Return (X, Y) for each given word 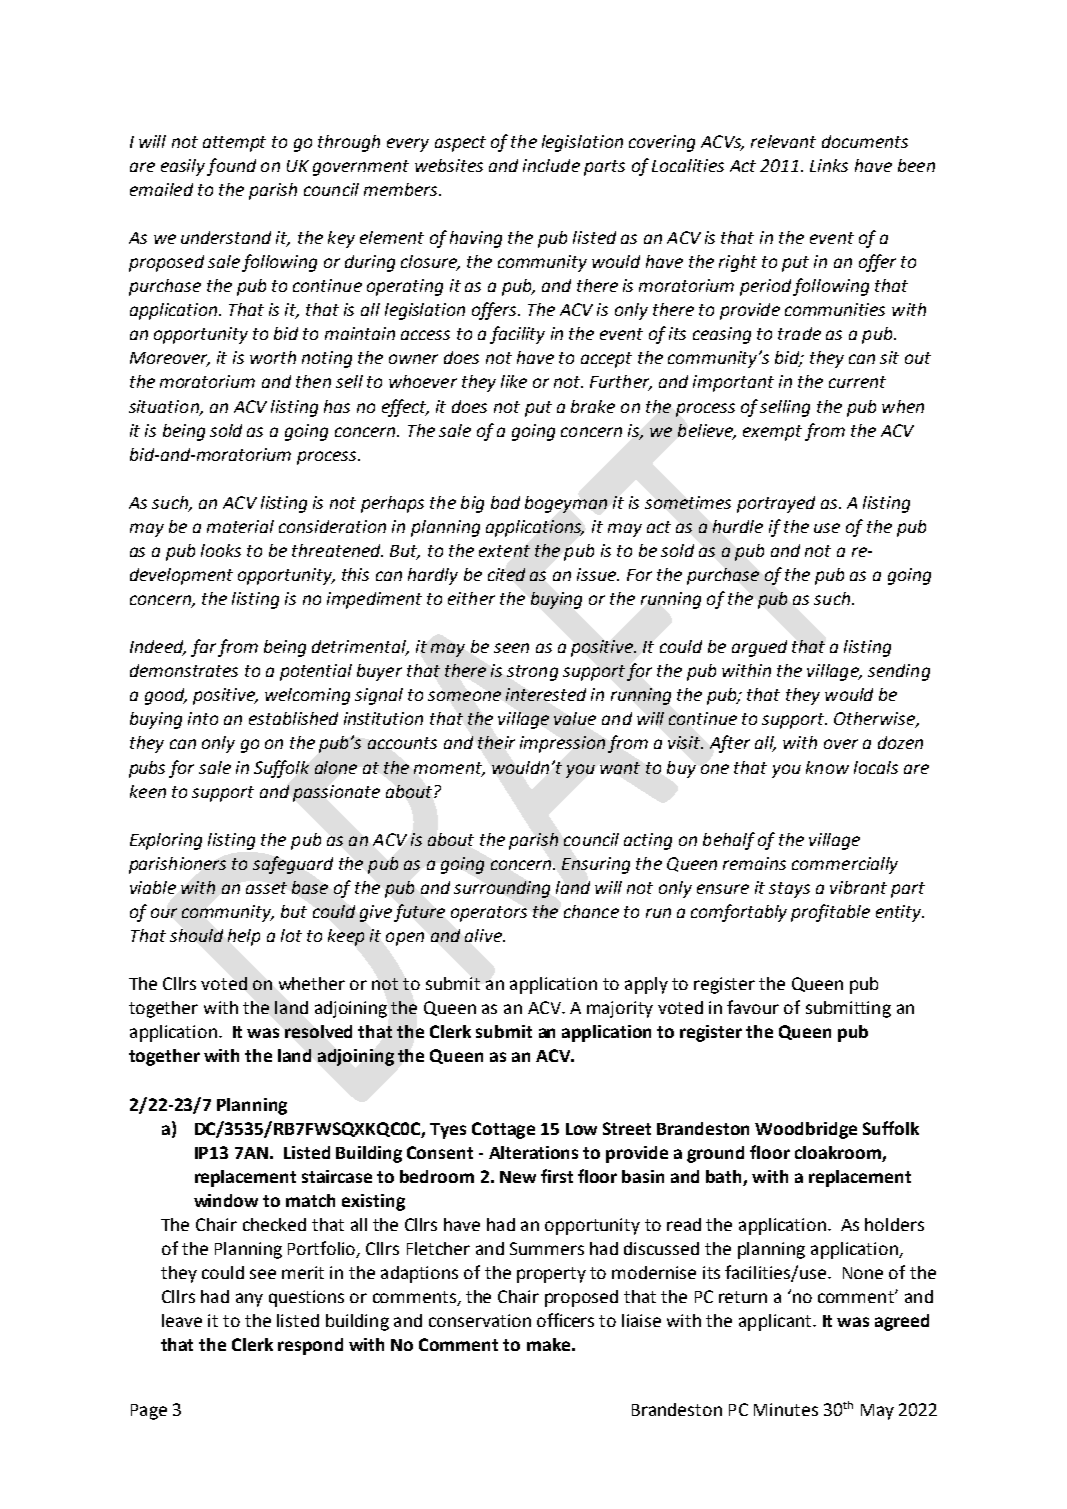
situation (165, 407)
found (231, 167)
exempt (772, 433)
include (551, 165)
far (203, 648)
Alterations (533, 1152)
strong (532, 673)
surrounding (502, 889)
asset (266, 888)
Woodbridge (806, 1130)
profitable (830, 913)
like (514, 381)
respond (310, 1346)
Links (829, 165)
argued (759, 648)
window (226, 1200)
